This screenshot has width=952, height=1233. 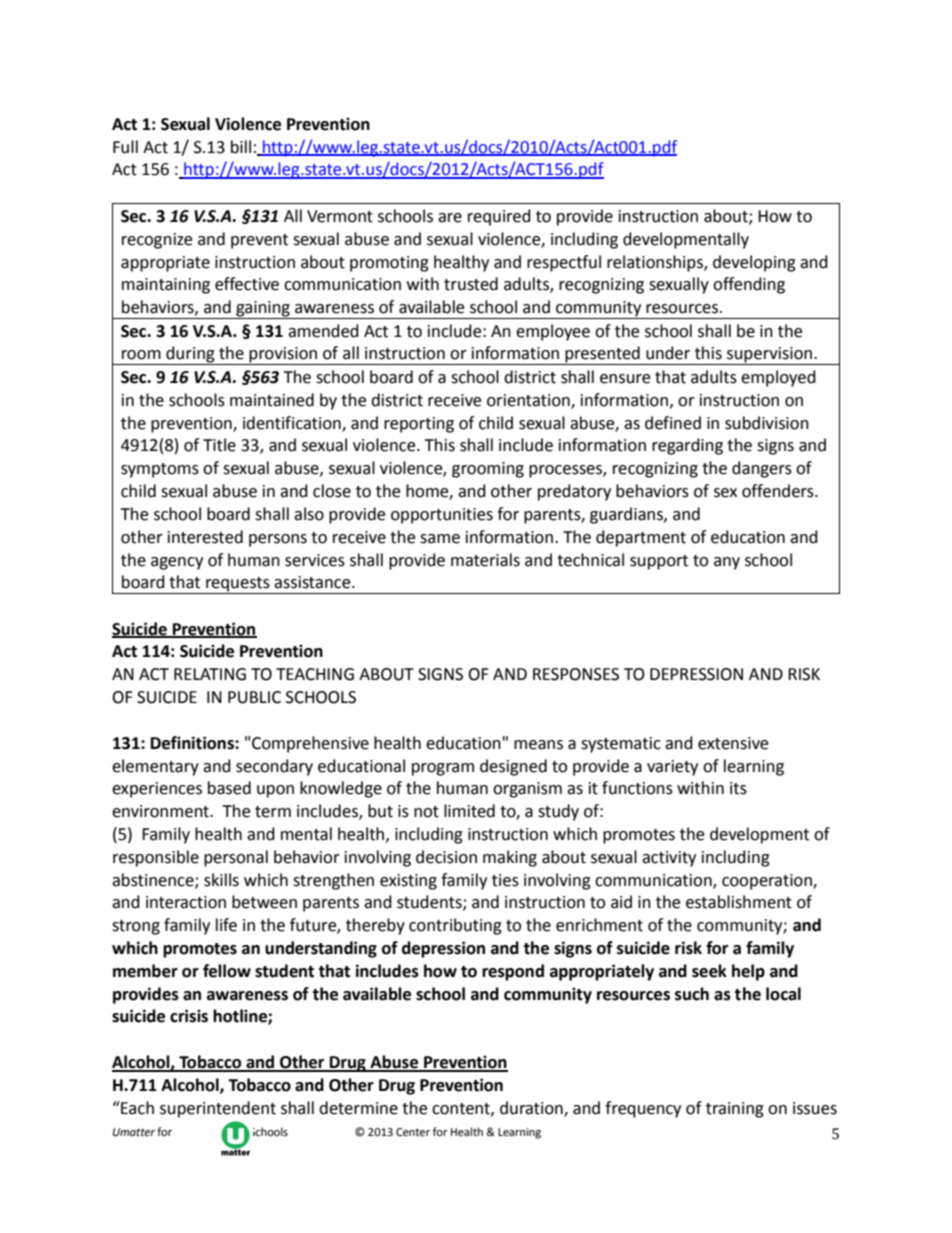 I want to click on developing, so click(x=754, y=263).
